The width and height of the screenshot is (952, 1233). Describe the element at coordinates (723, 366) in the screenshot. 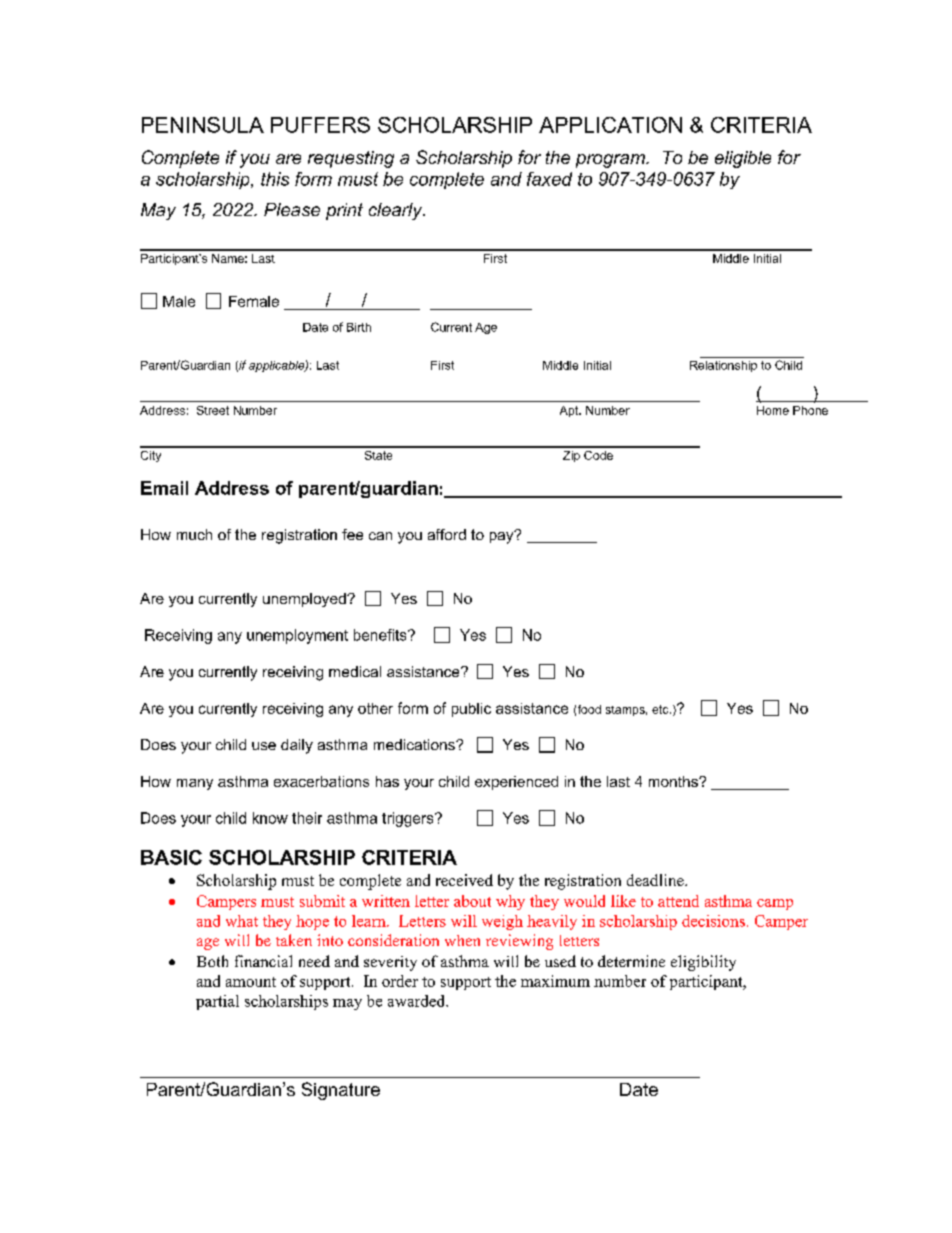

I see `Relationship` at that location.
